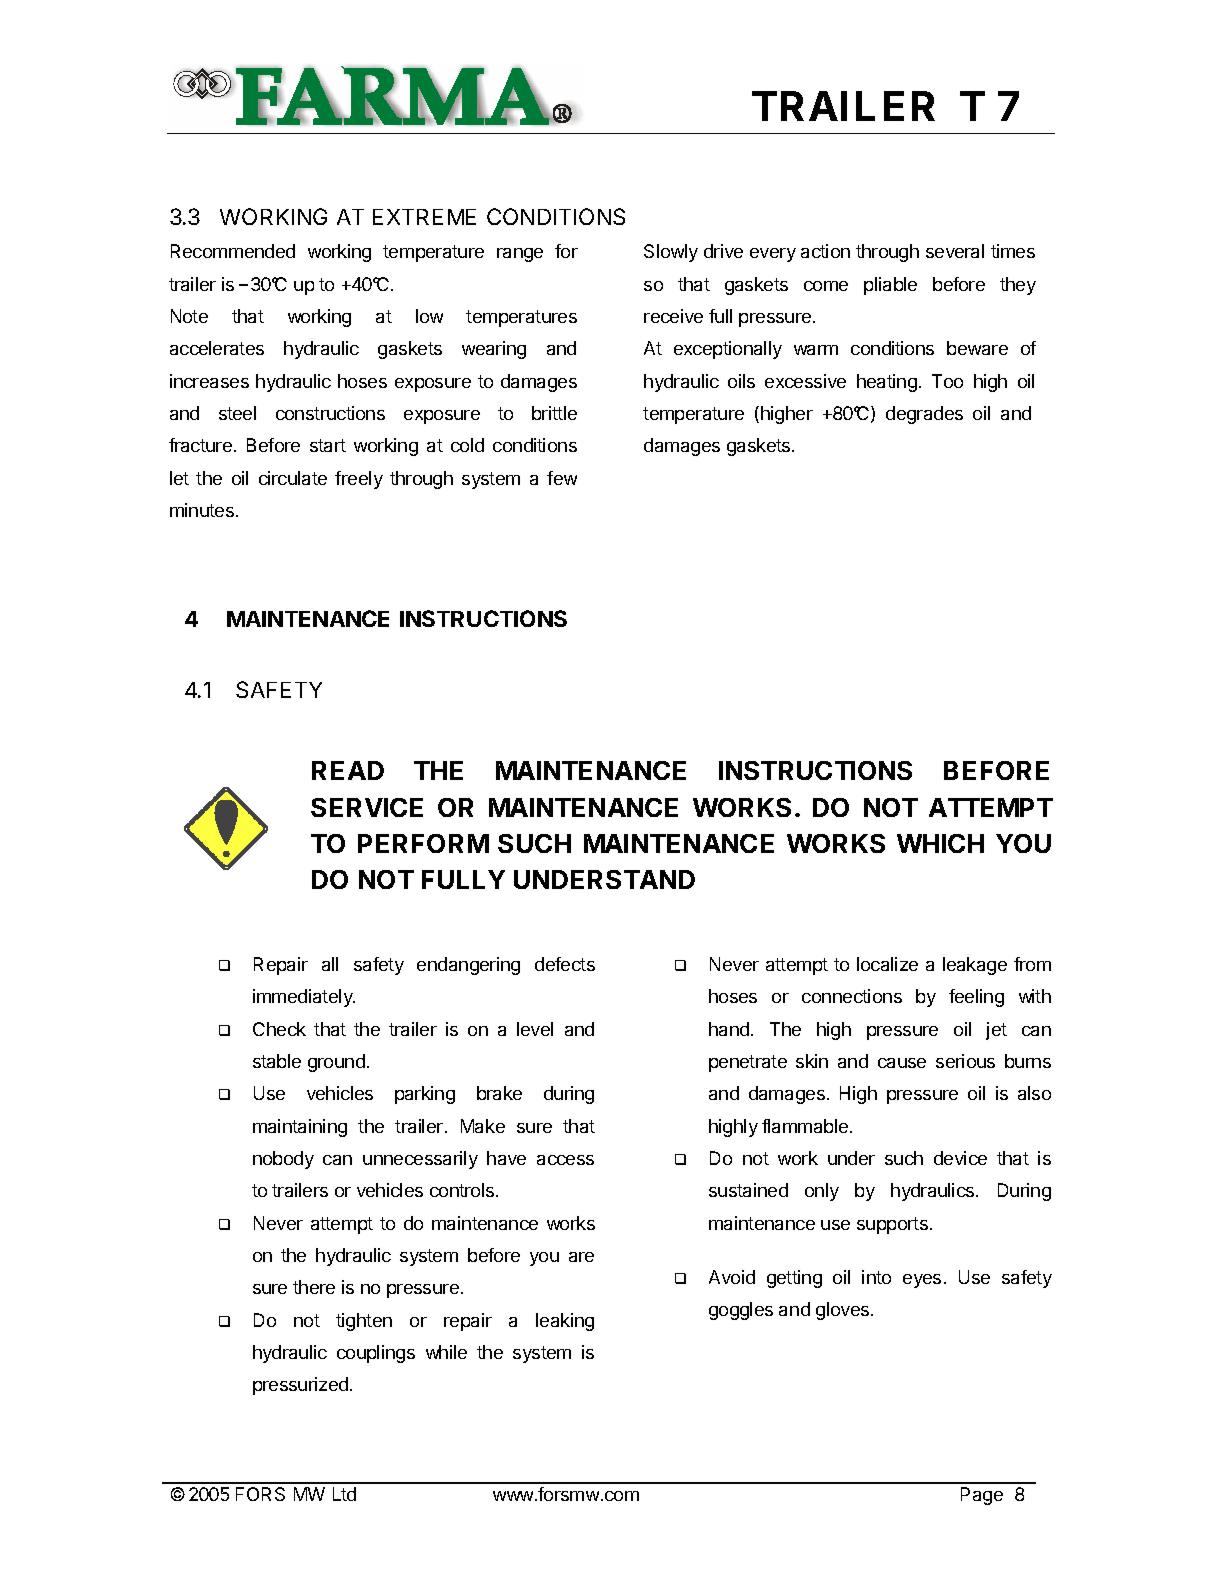  What do you see at coordinates (671, 253) in the image?
I see `Slowly` at bounding box center [671, 253].
